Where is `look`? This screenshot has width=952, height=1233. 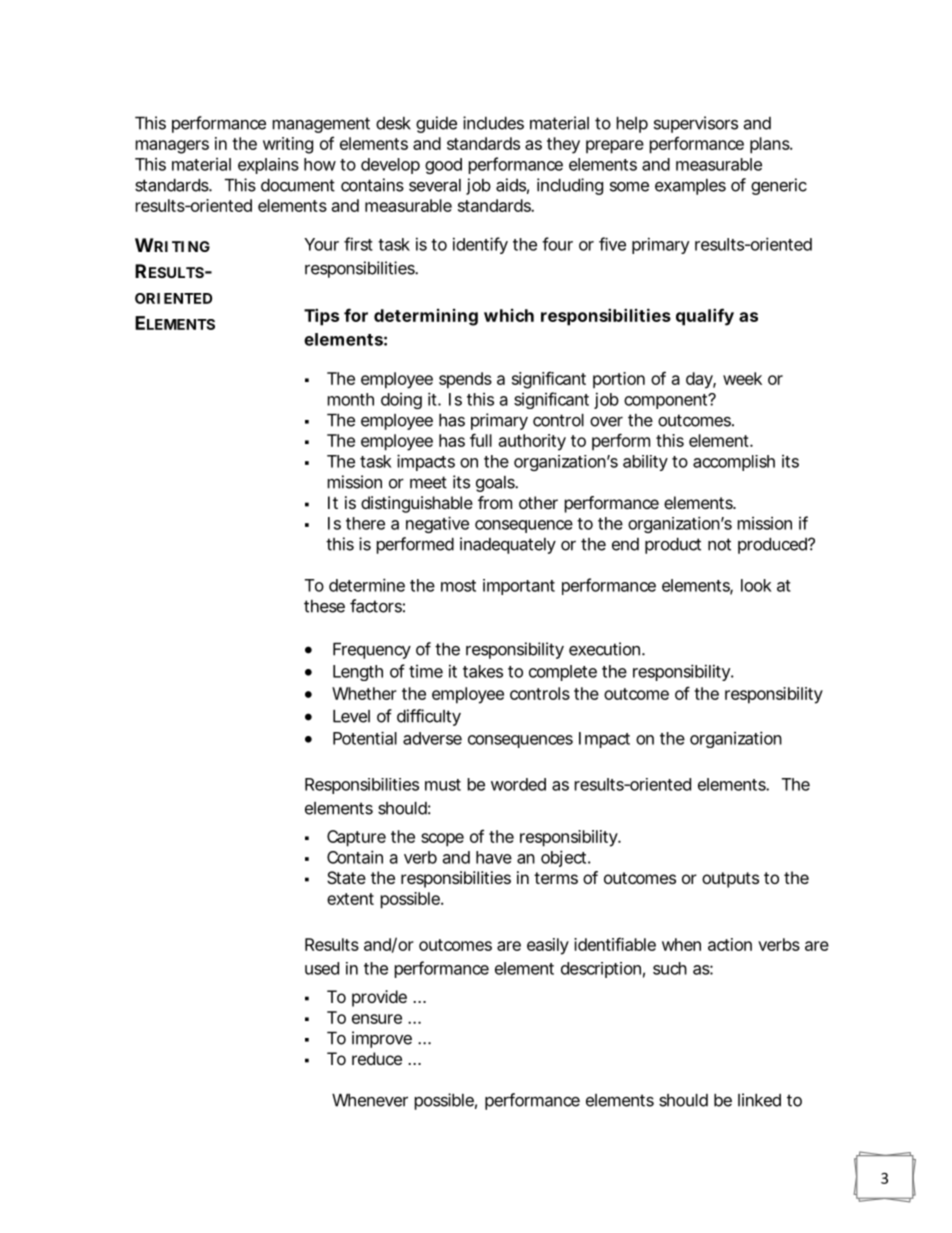 look is located at coordinates (756, 585).
